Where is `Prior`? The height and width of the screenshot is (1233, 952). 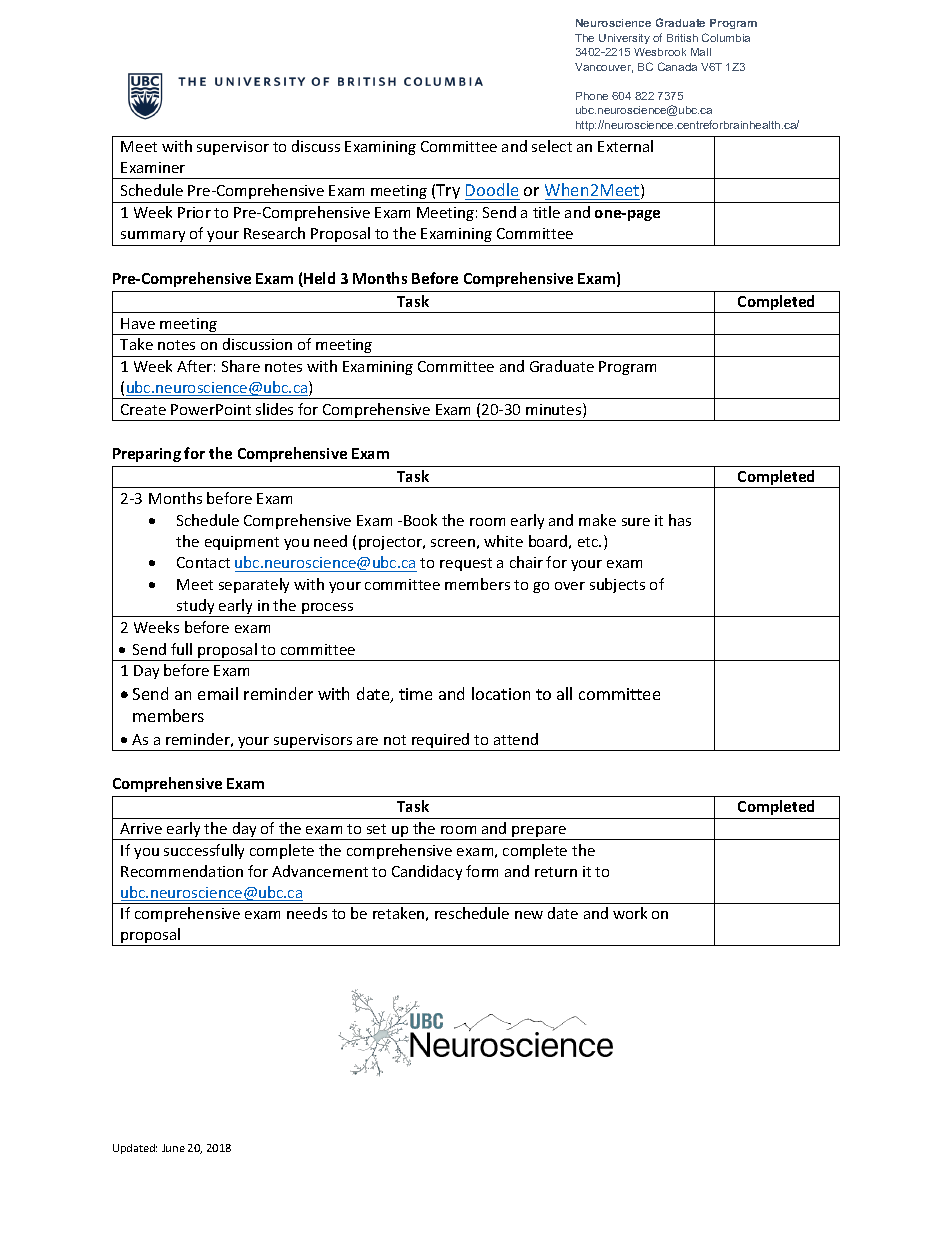 Prior is located at coordinates (194, 212).
